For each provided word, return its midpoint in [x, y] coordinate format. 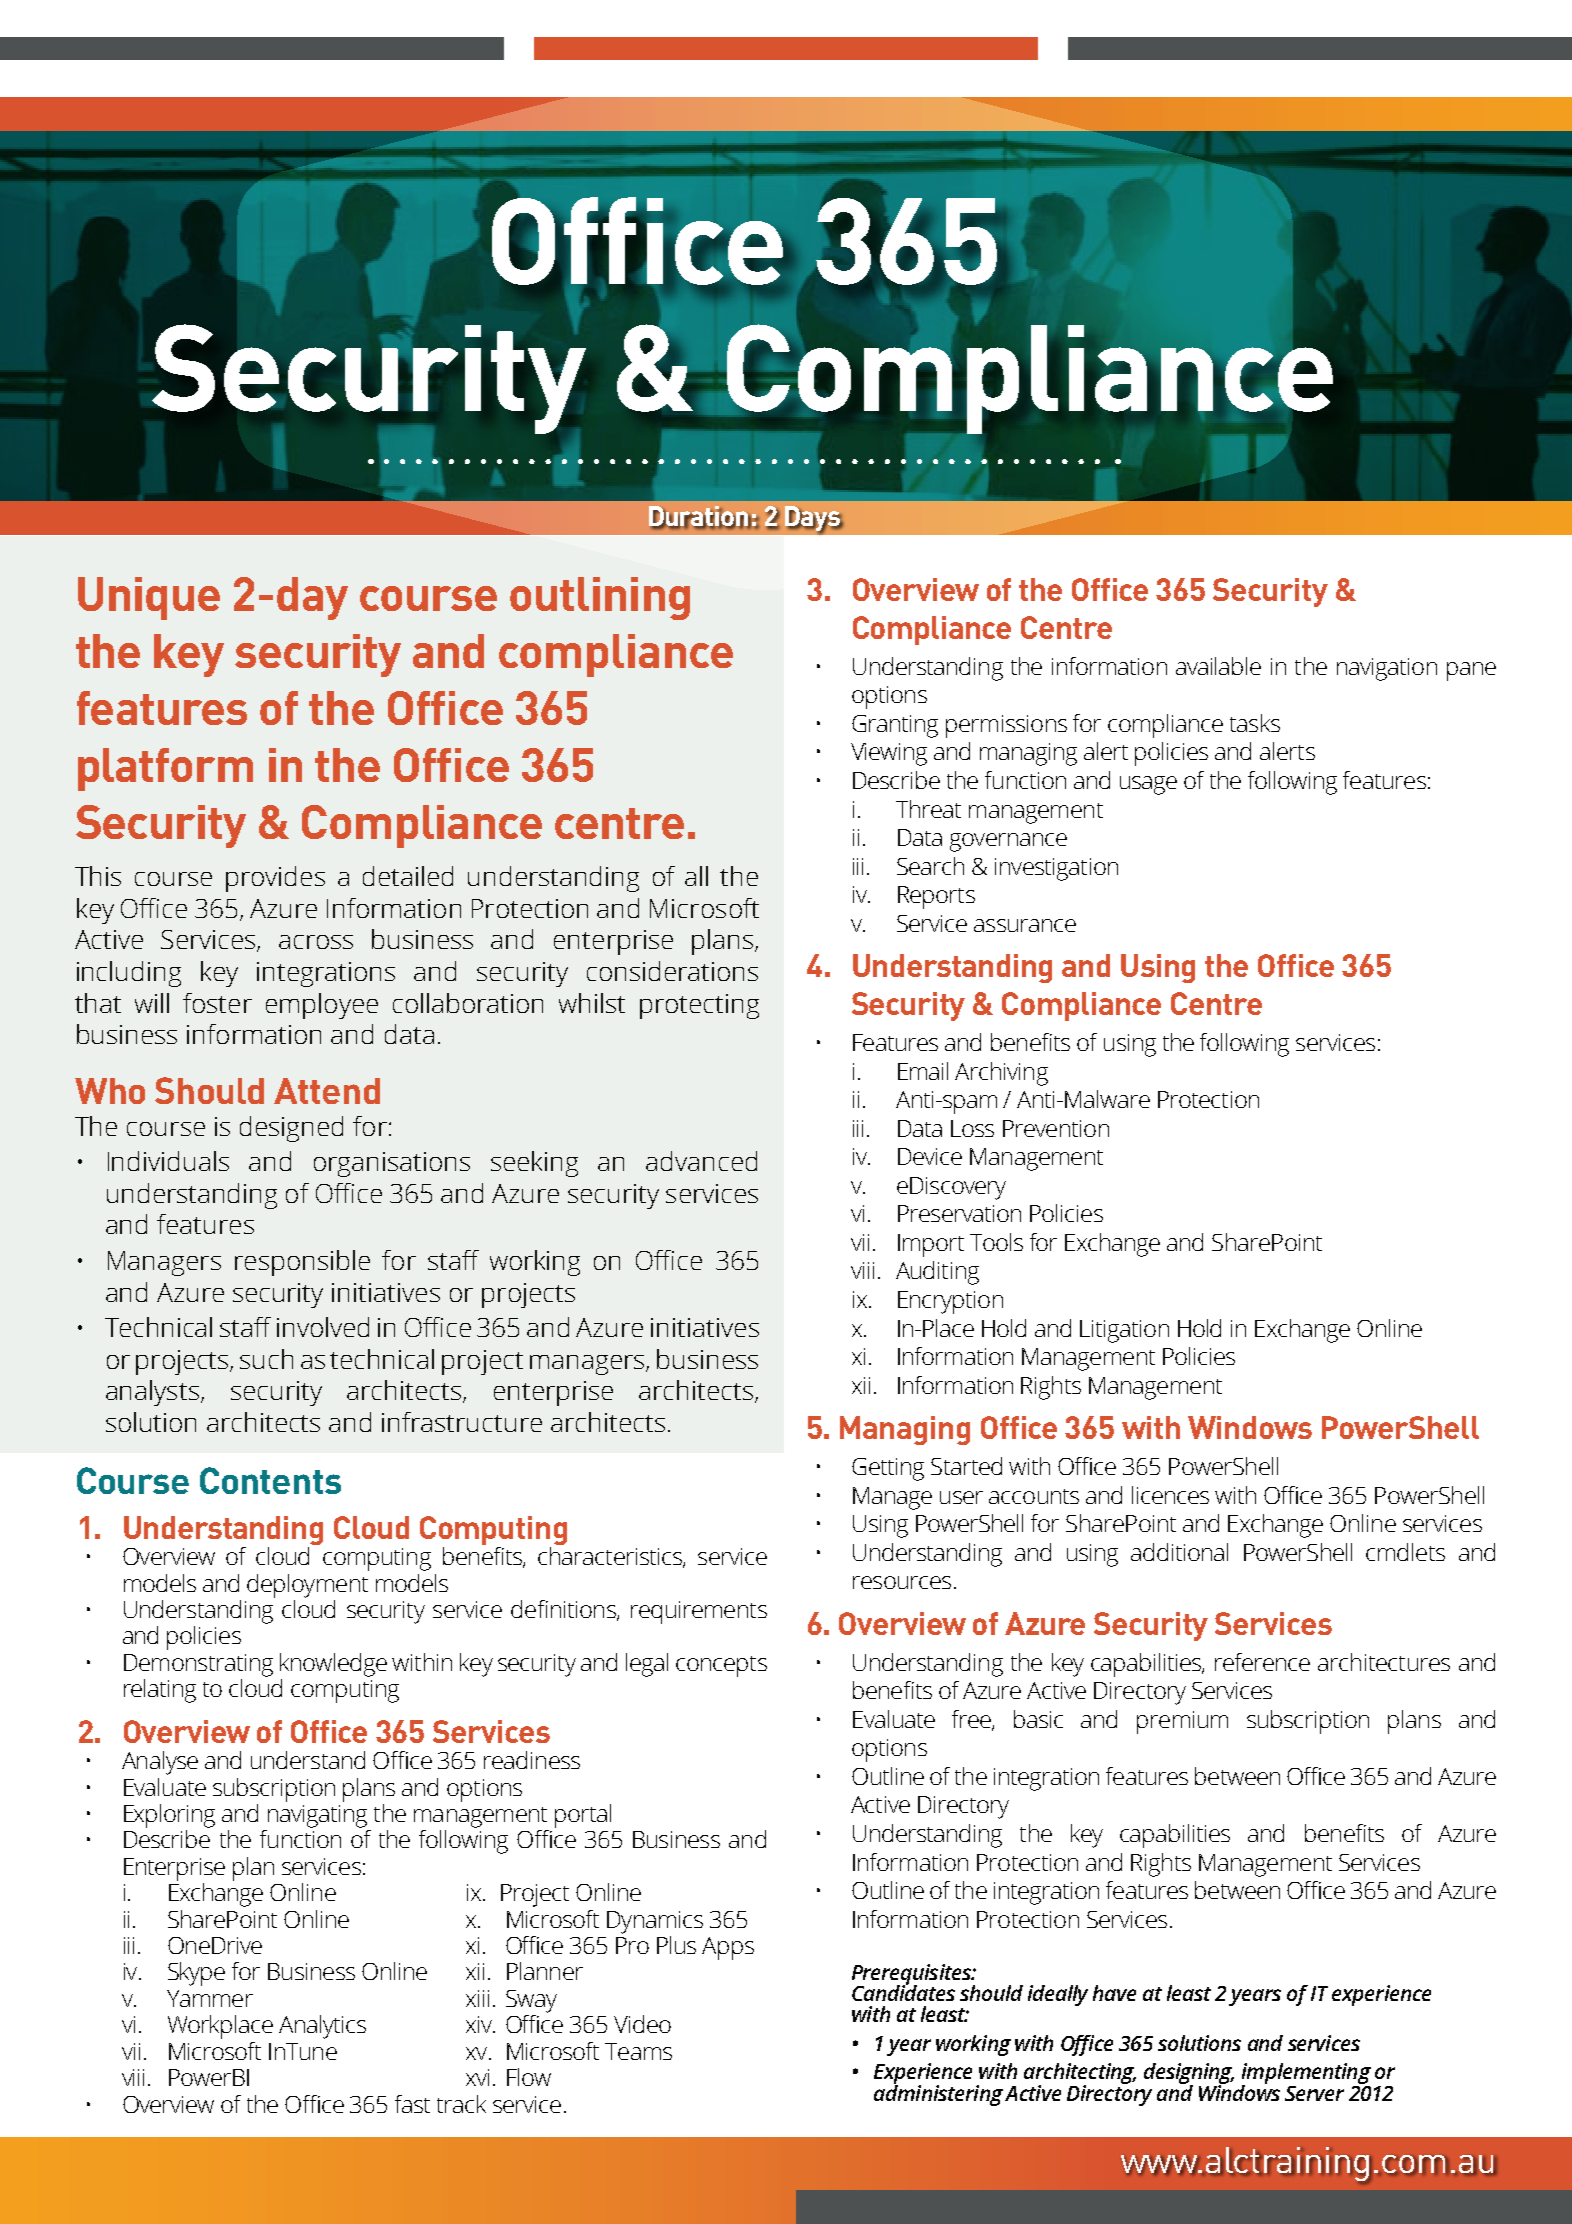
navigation [1387, 669]
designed [291, 1129]
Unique [149, 598]
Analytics [322, 2027]
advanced [701, 1161]
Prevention [1056, 1128]
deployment [307, 1586]
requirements [699, 1612]
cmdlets [1405, 1552]
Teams [638, 2051]
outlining [600, 598]
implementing [1306, 2075]
